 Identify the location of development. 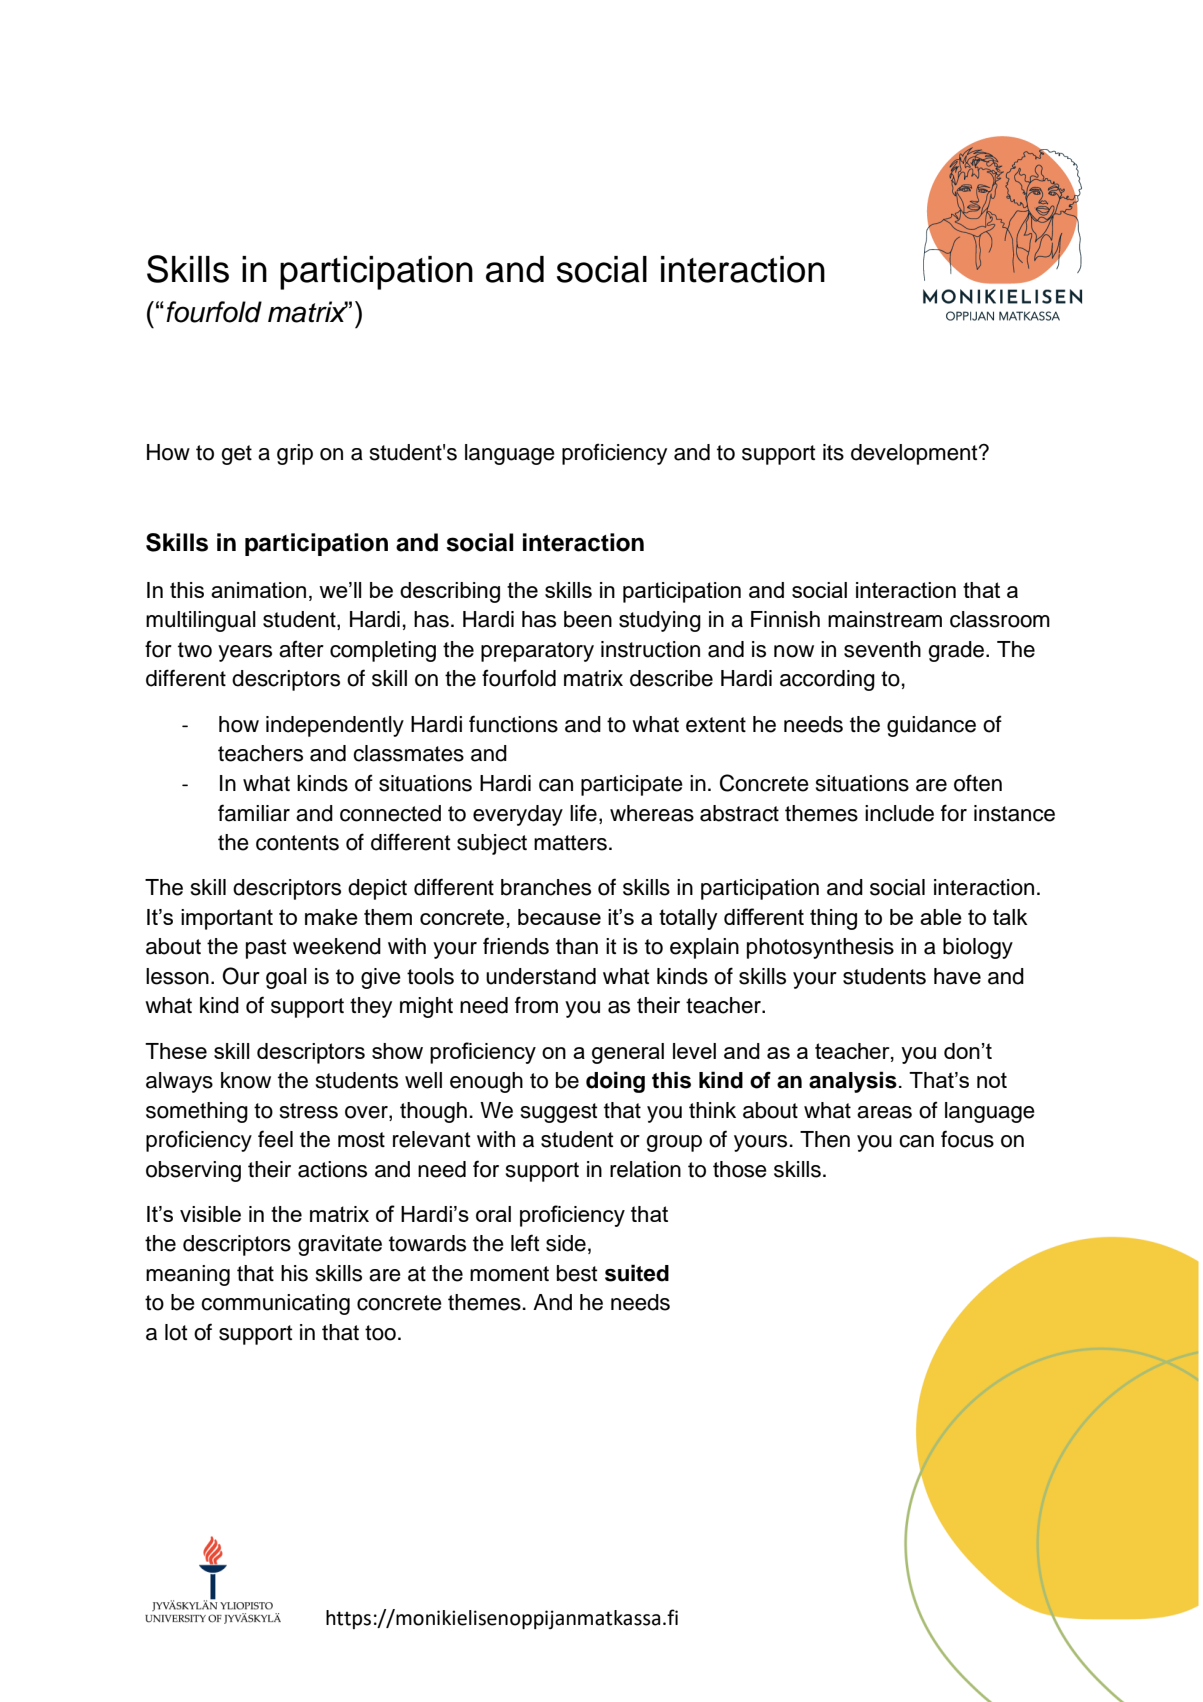
(915, 454).
